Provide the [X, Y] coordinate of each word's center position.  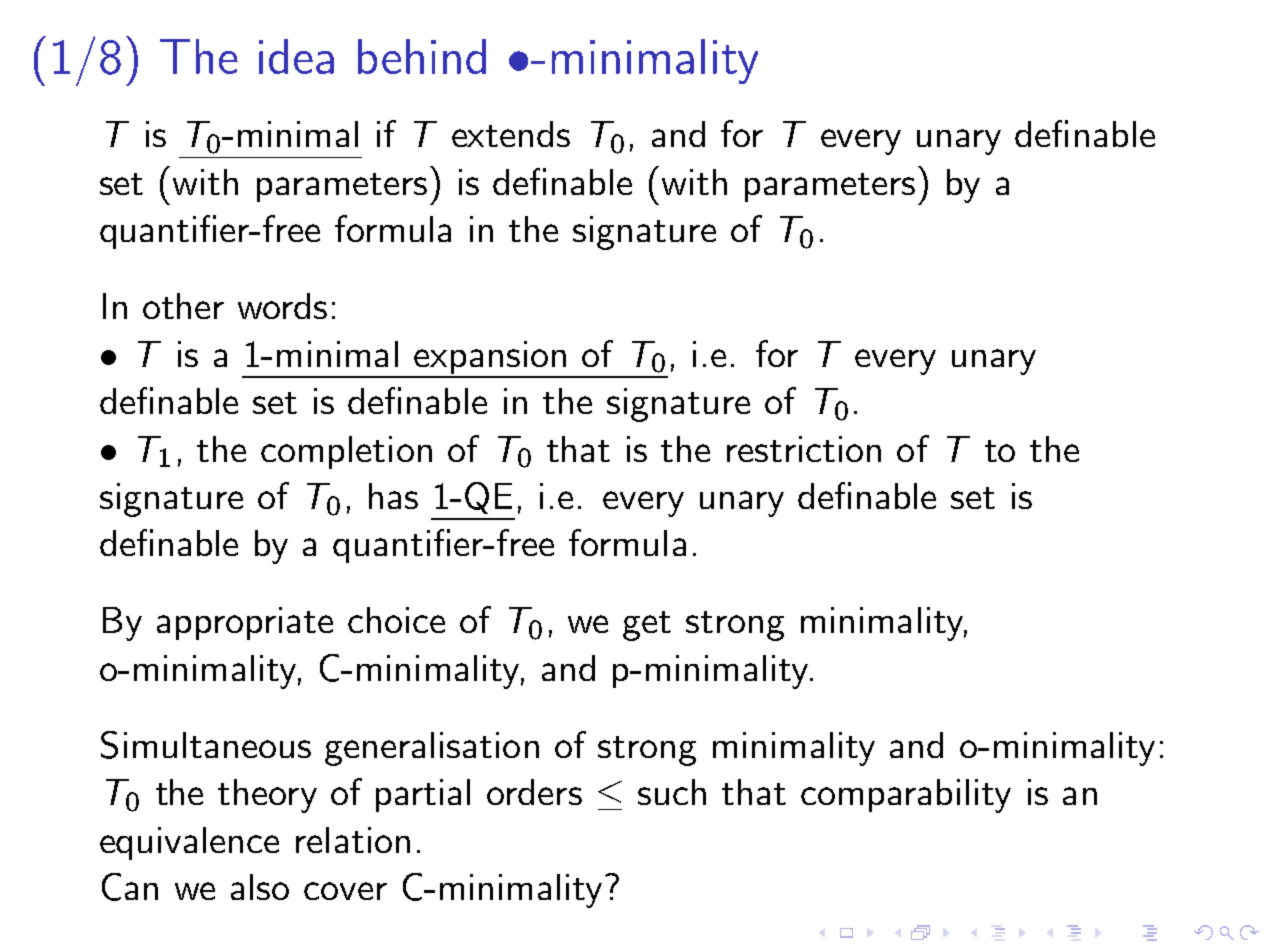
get [647, 626]
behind [422, 56]
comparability [906, 796]
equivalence [189, 843]
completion [346, 452]
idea [296, 56]
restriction [804, 449]
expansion [490, 359]
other [183, 306]
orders [534, 792]
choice [396, 620]
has [393, 496]
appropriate [245, 623]
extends [511, 134]
